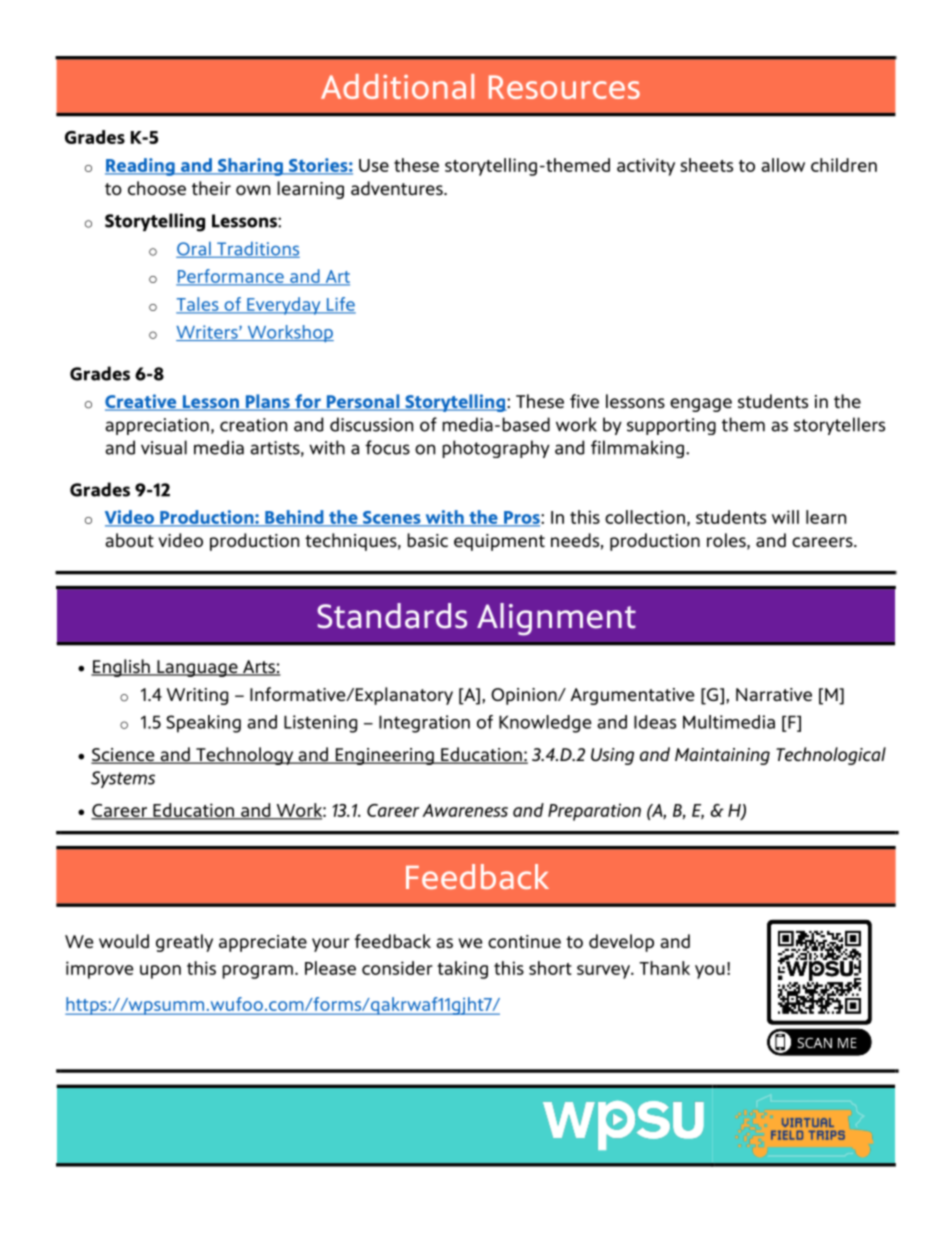  Describe the element at coordinates (340, 305) in the screenshot. I see `Life` at that location.
